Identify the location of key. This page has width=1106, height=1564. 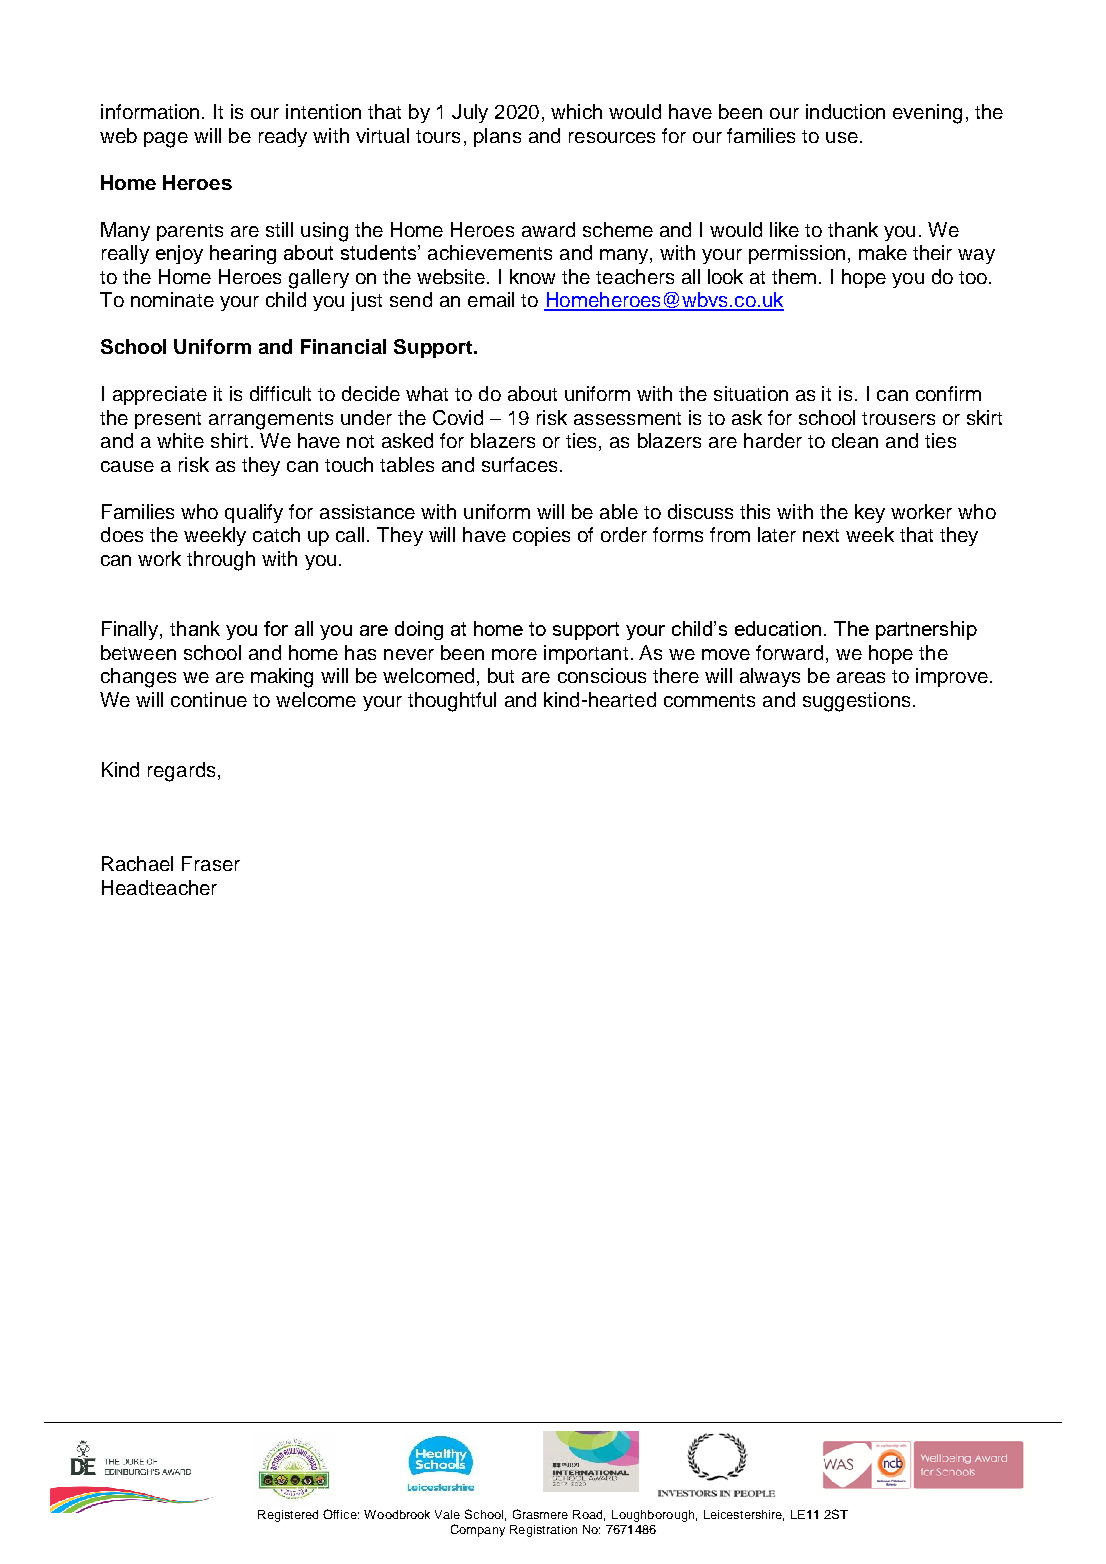
(870, 513).
